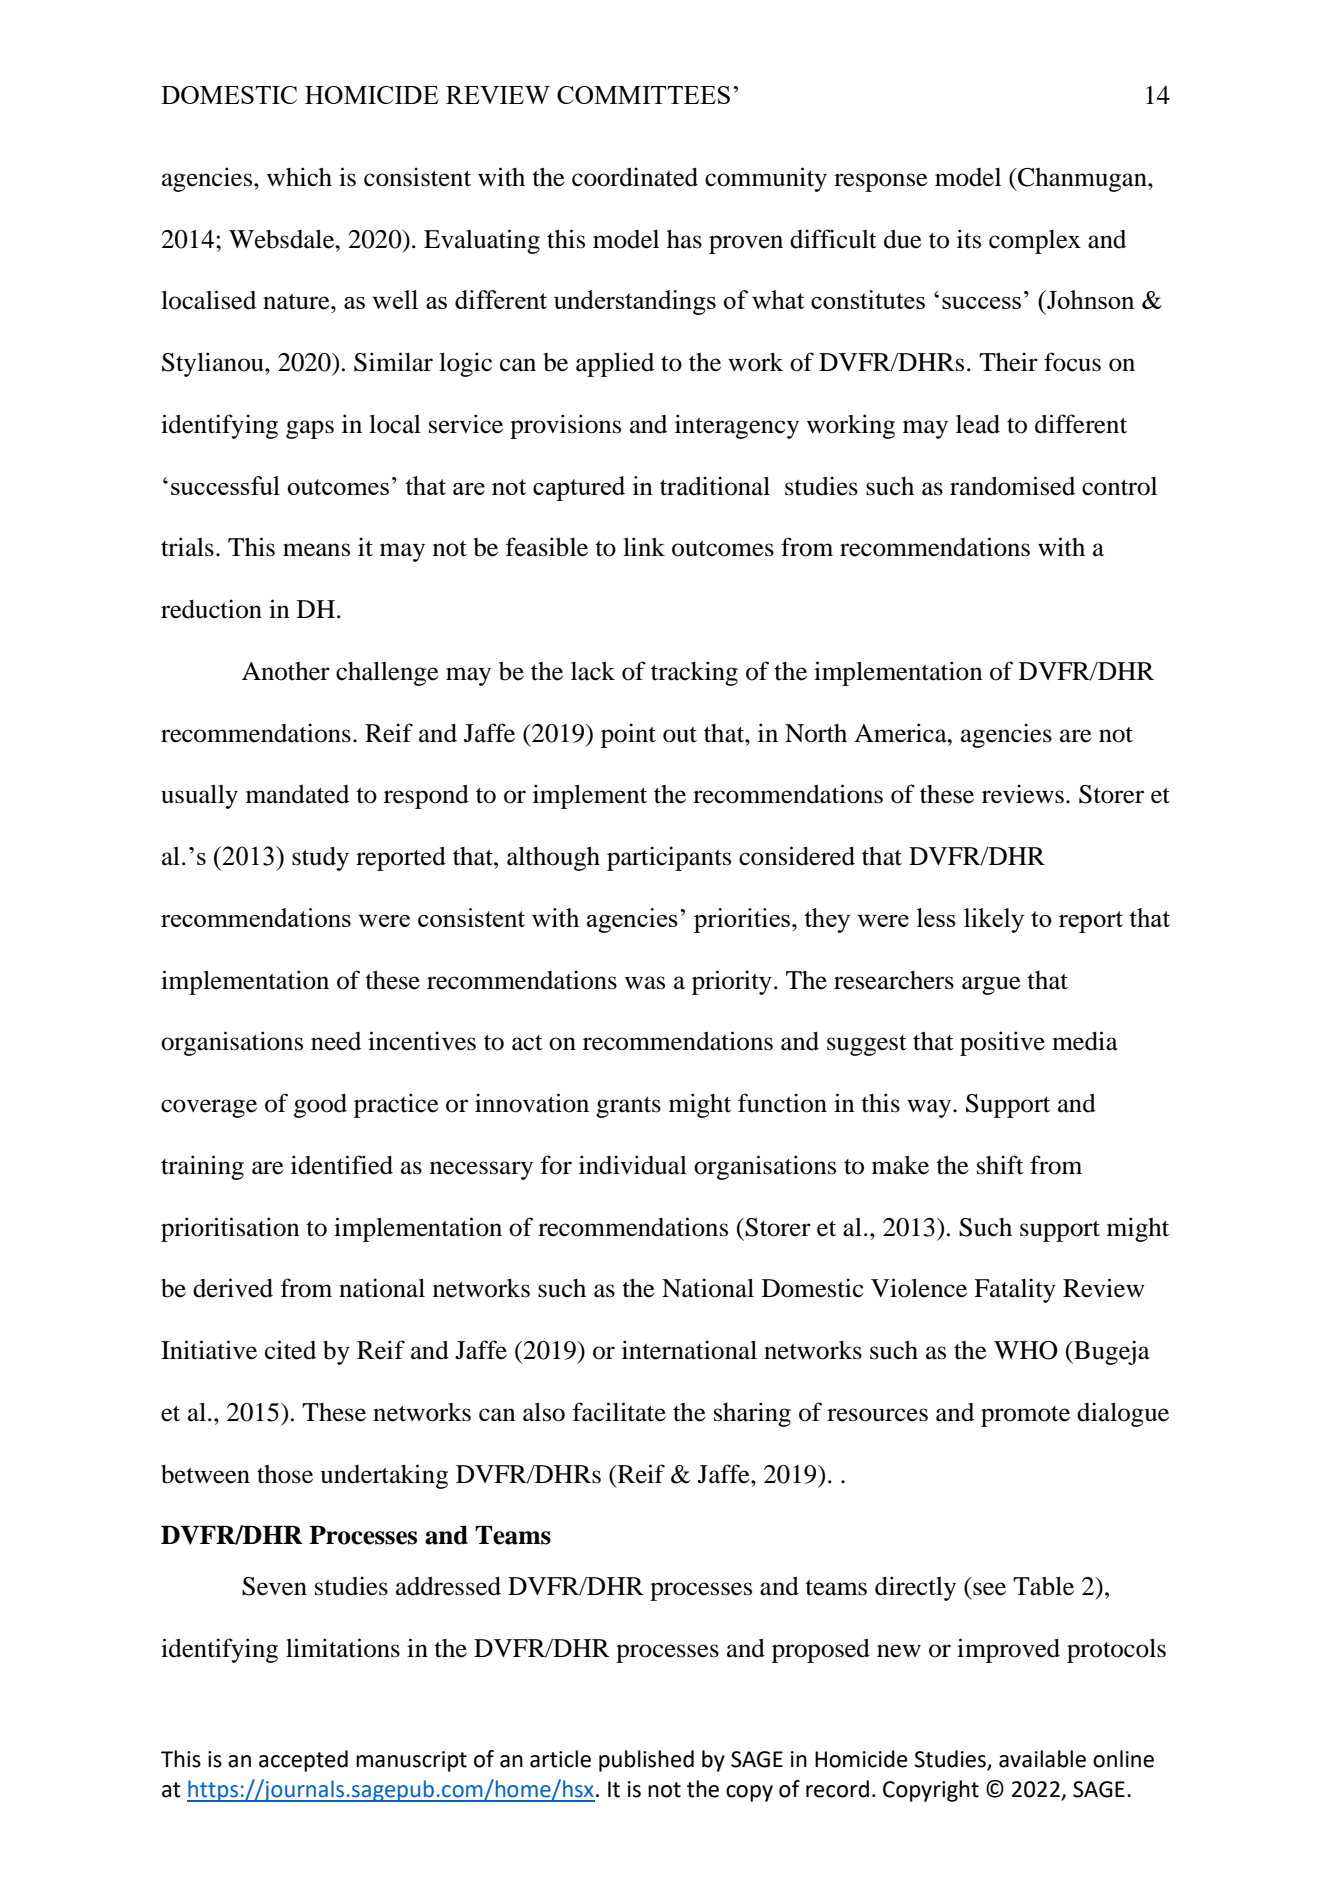  Describe the element at coordinates (635, 177) in the image. I see `coordinated` at that location.
